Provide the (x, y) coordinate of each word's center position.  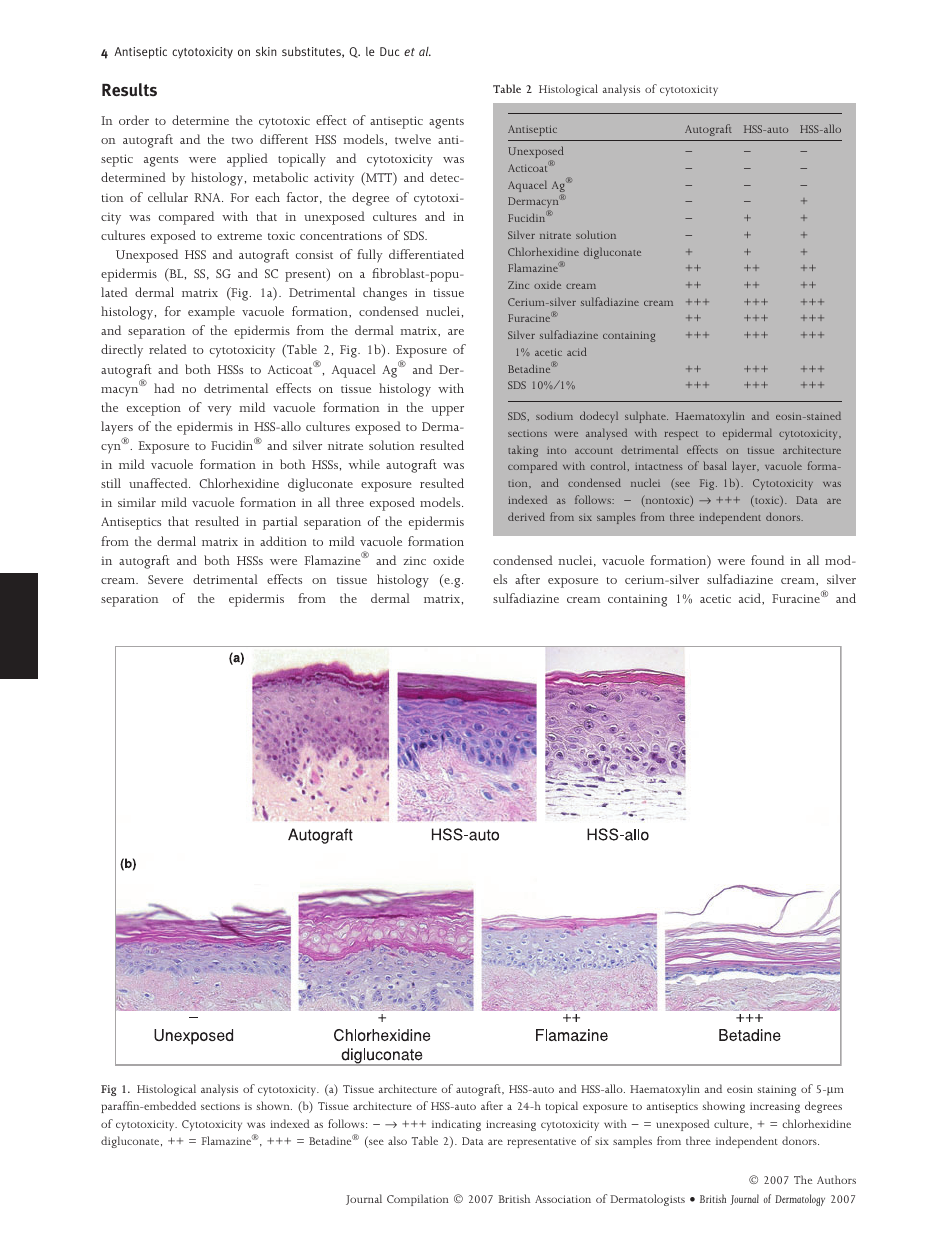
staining (777, 1090)
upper (447, 411)
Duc (389, 51)
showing (724, 1107)
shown (274, 1105)
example (211, 313)
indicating (456, 1125)
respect (681, 435)
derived (526, 516)
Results (129, 90)
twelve (413, 139)
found (767, 560)
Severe (165, 579)
